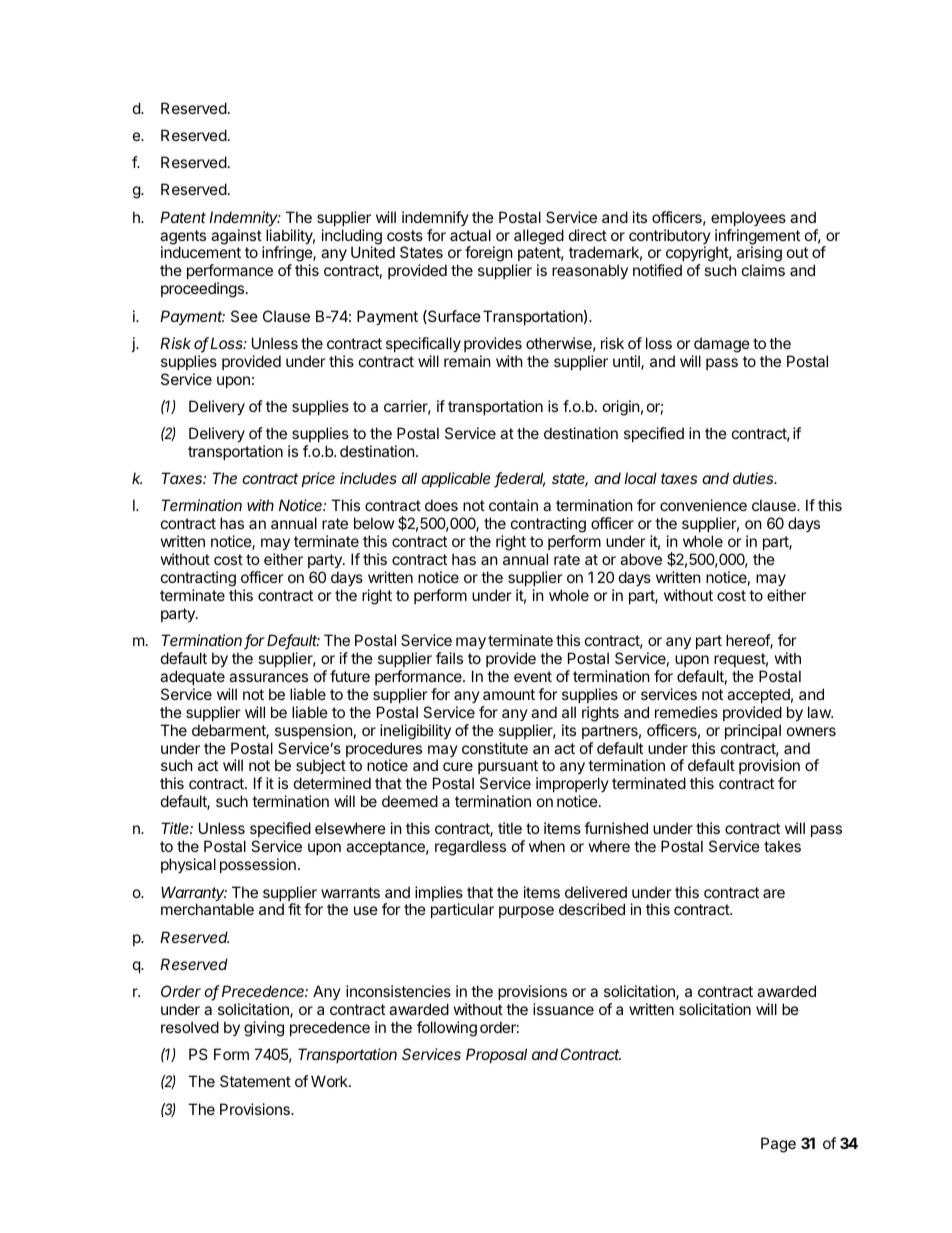  Describe the element at coordinates (759, 255) in the image. I see `arising` at that location.
